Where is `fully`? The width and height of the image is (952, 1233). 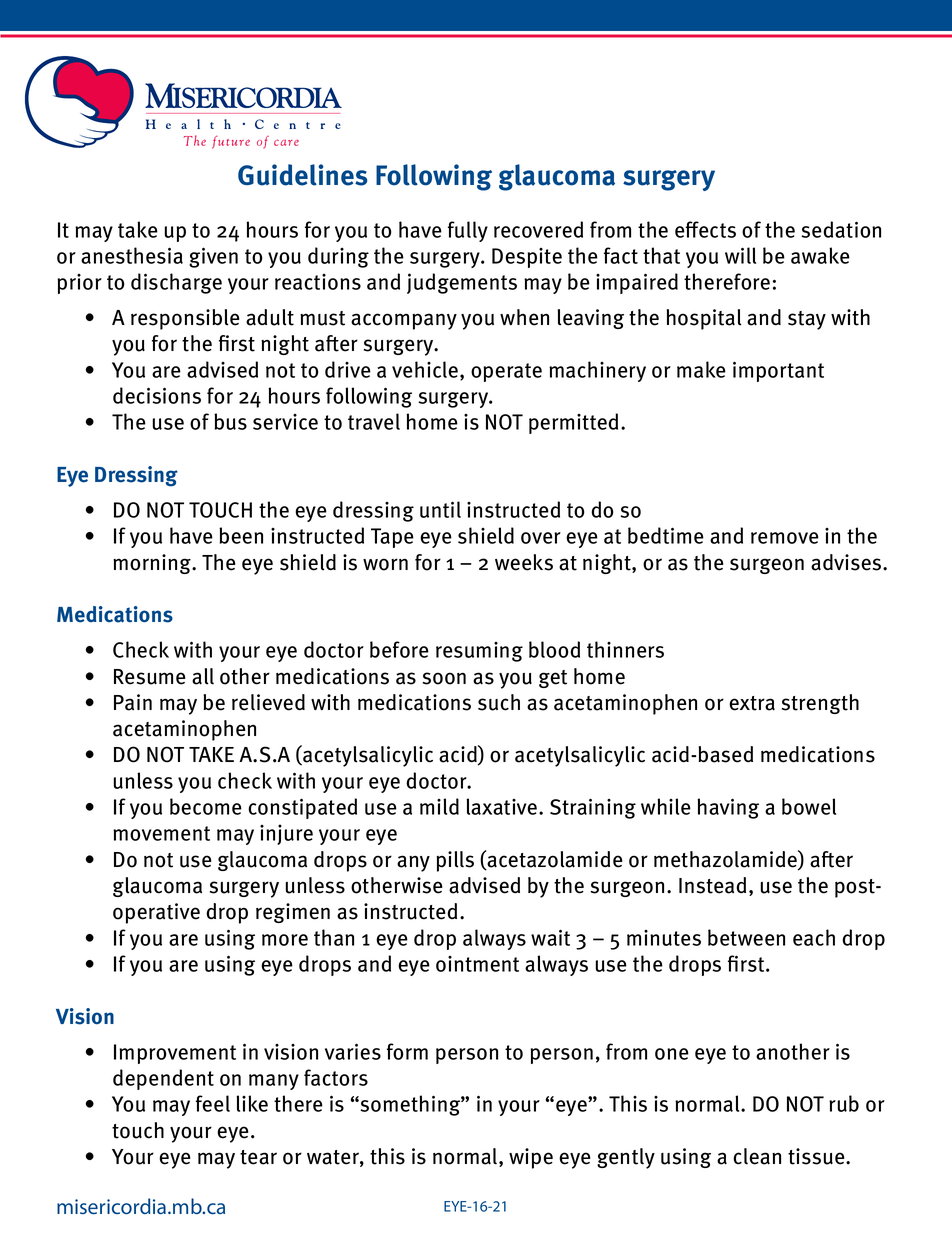
fully is located at coordinates (468, 231).
